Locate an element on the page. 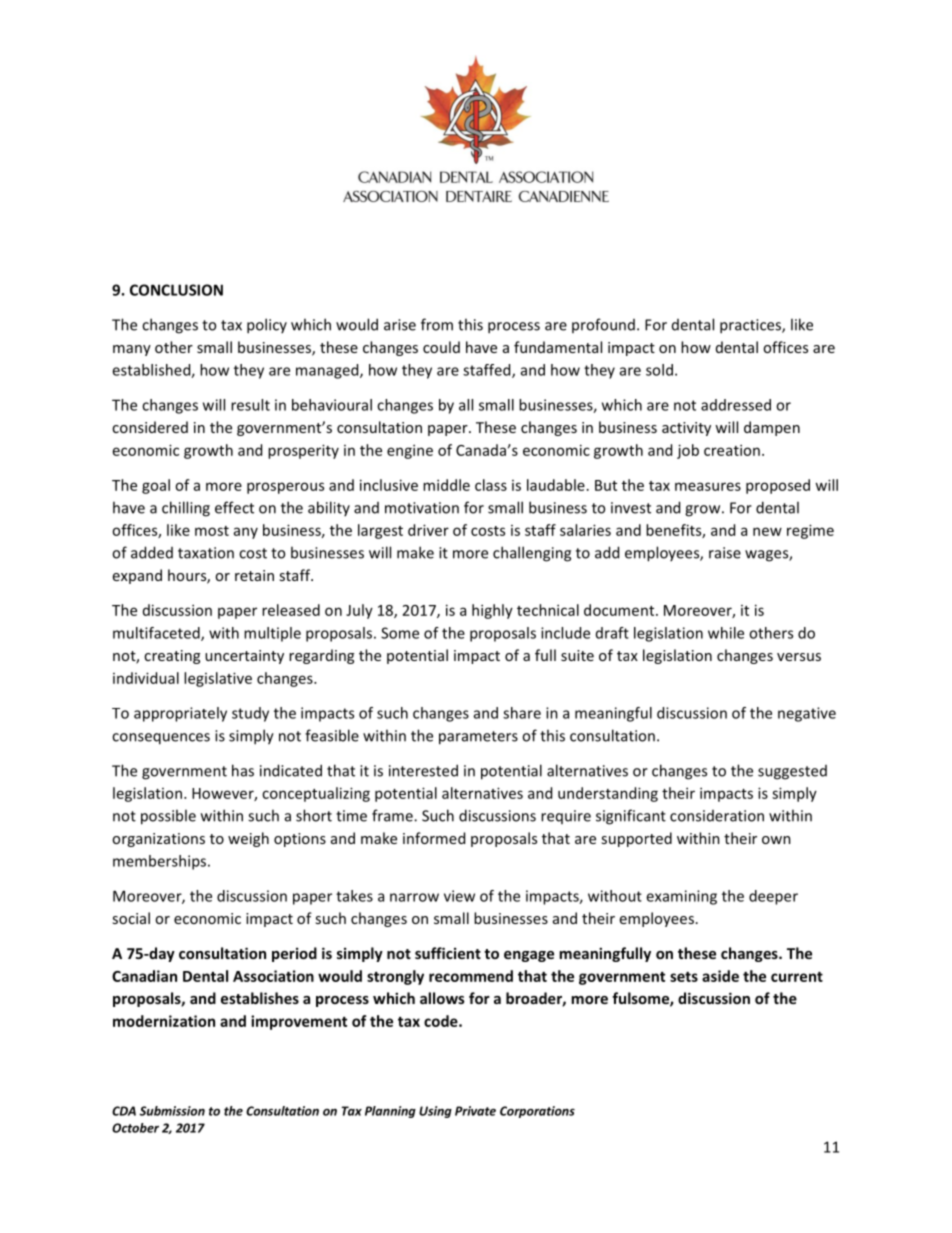 The height and width of the page is (1233, 952). CONCLUSION is located at coordinates (176, 290).
